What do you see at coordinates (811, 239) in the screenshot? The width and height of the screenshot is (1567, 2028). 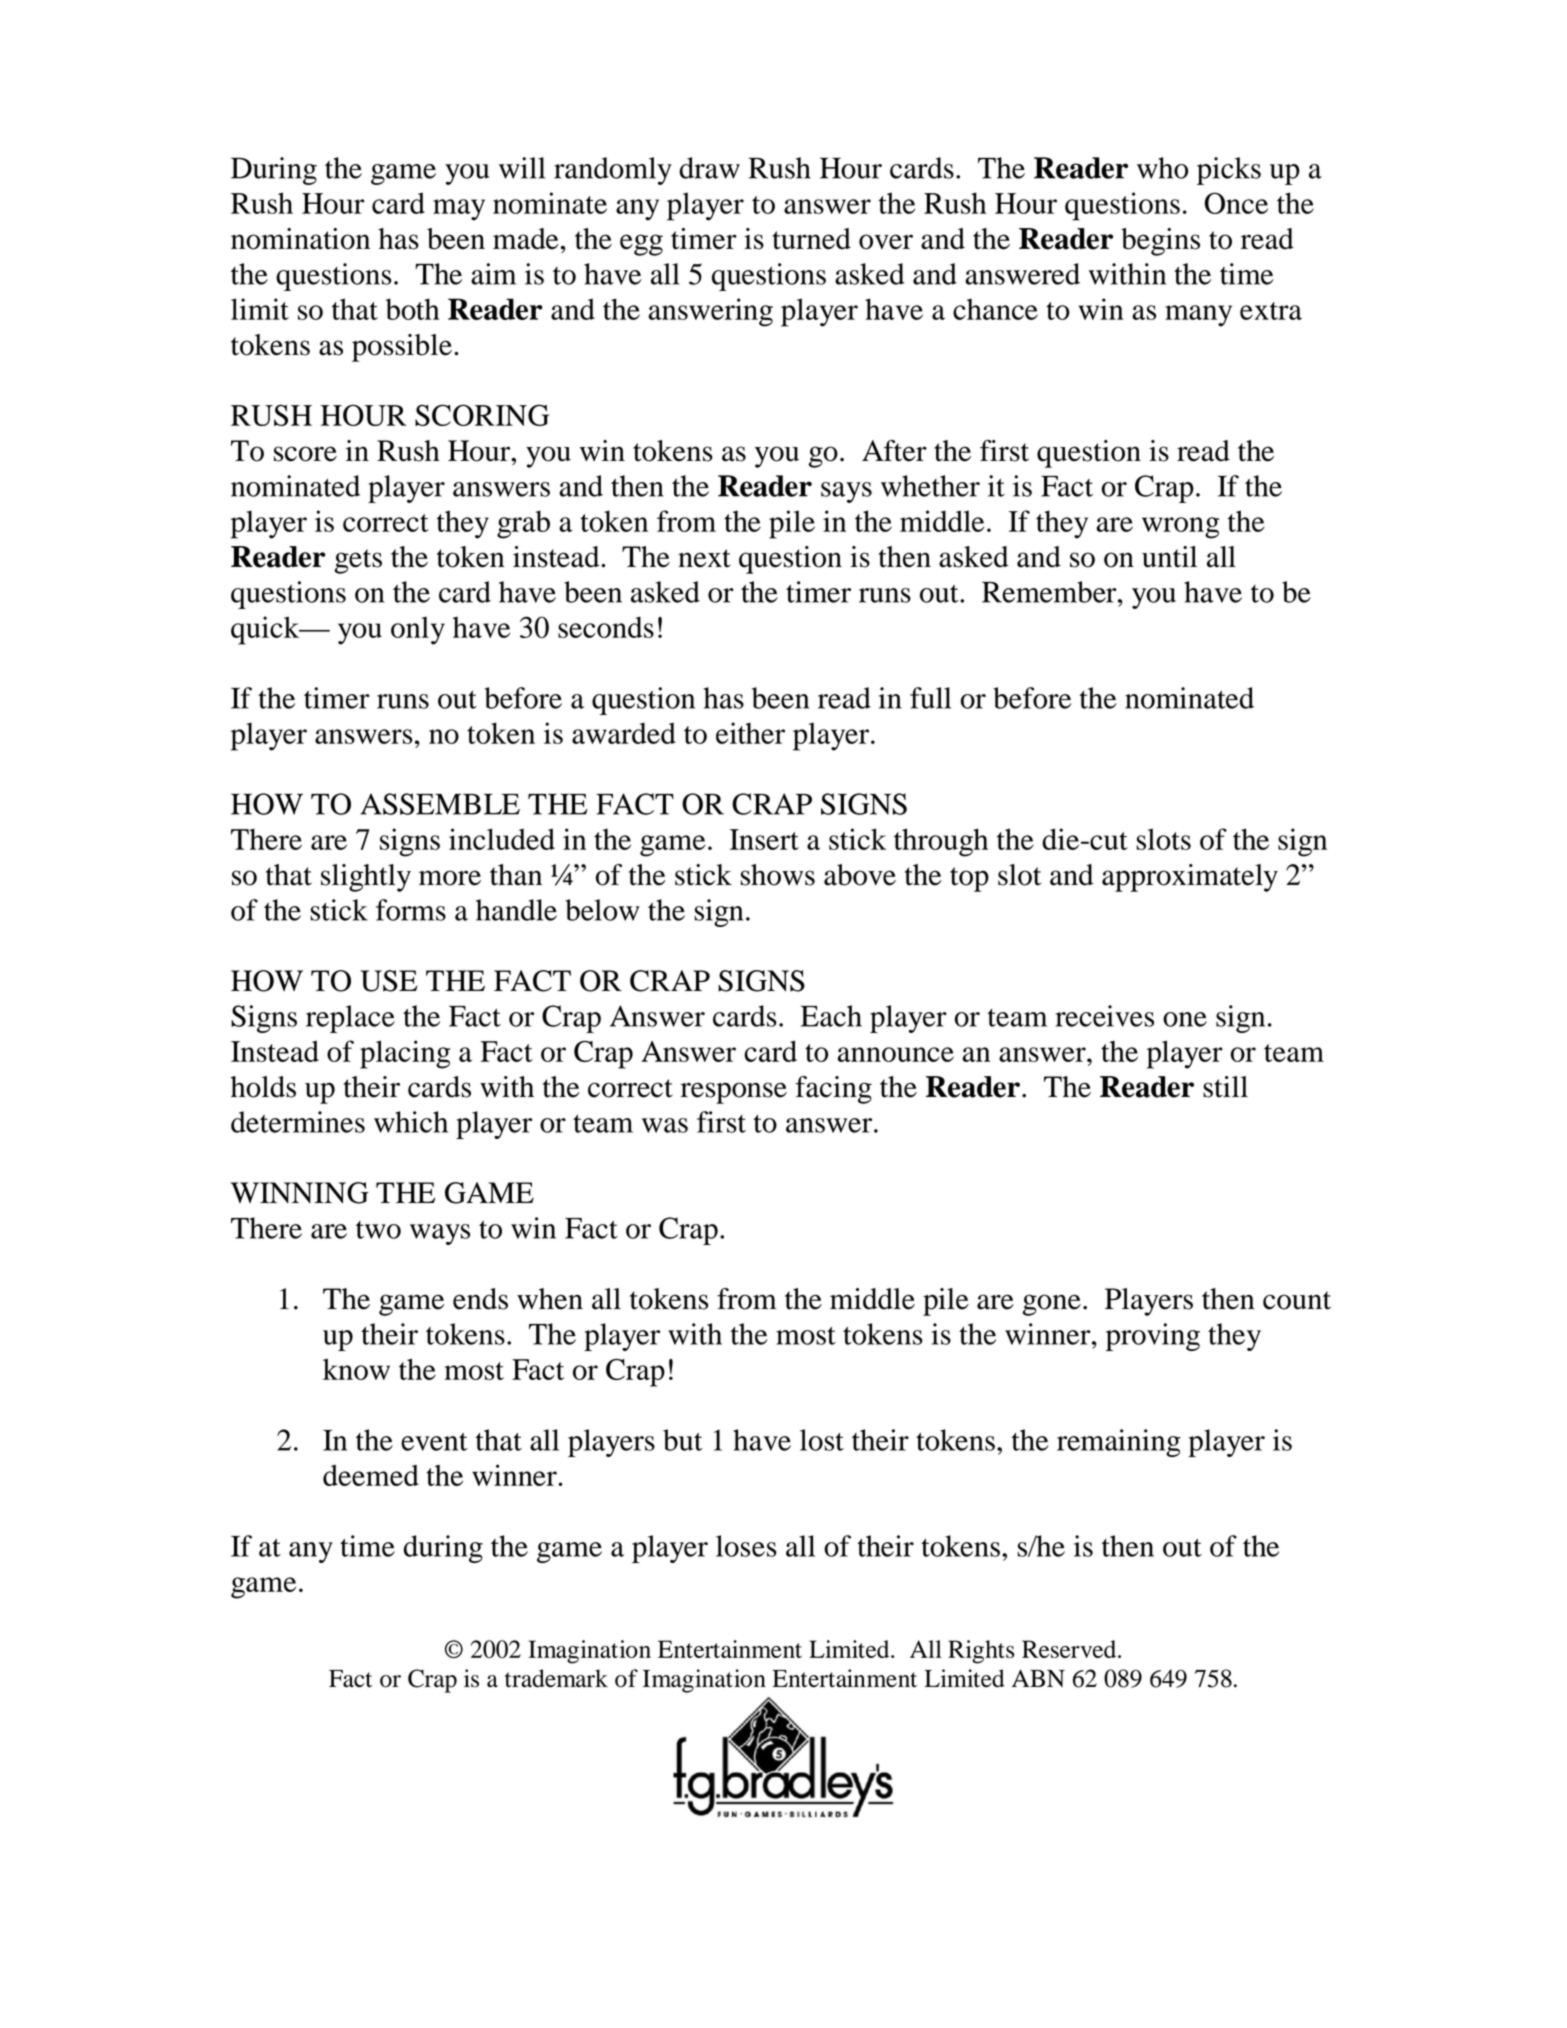 I see `turned` at bounding box center [811, 239].
